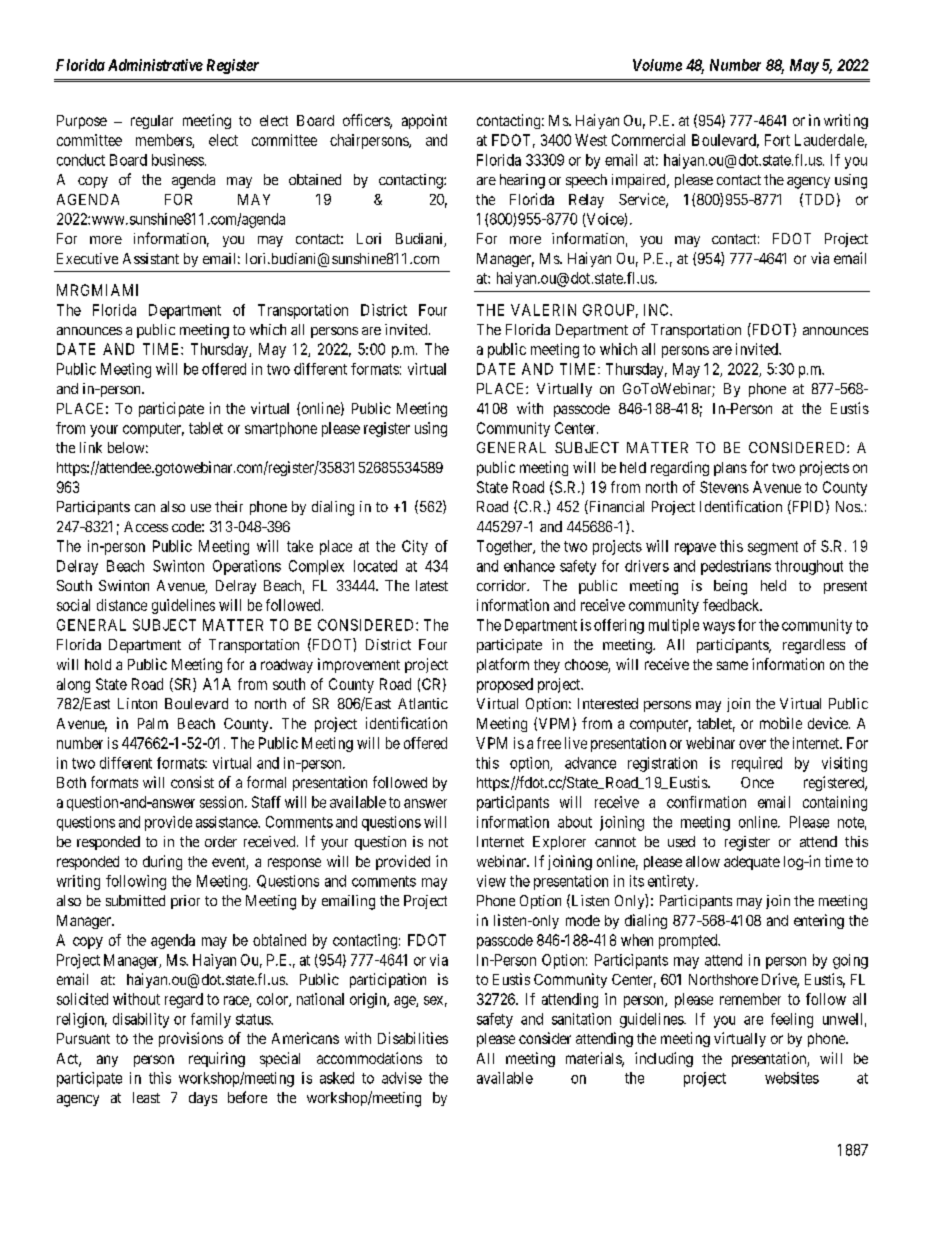 The image size is (952, 1233). Describe the element at coordinates (432, 585) in the page. I see `latest` at that location.
